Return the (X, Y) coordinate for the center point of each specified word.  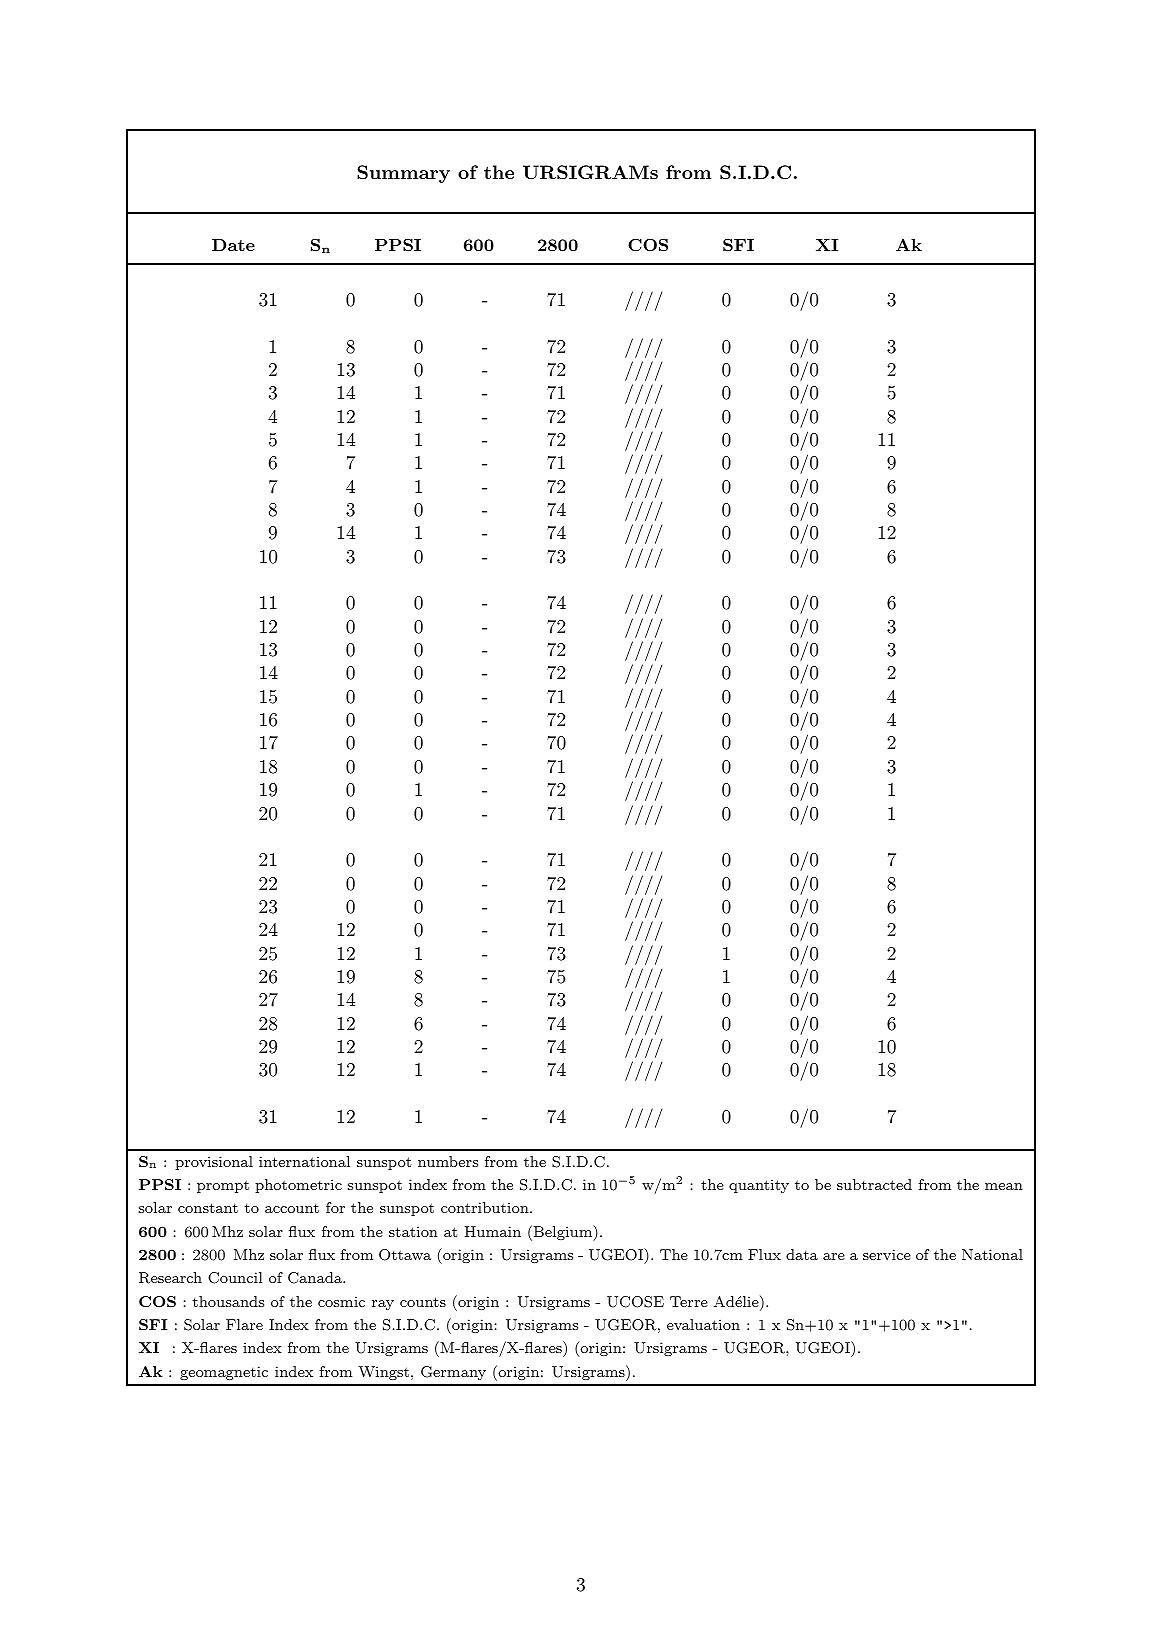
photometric (298, 1186)
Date (233, 245)
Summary (403, 174)
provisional (214, 1163)
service (887, 1254)
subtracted (874, 1184)
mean (1004, 1186)
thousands (228, 1301)
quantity (759, 1186)
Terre (689, 1301)
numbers (448, 1161)
